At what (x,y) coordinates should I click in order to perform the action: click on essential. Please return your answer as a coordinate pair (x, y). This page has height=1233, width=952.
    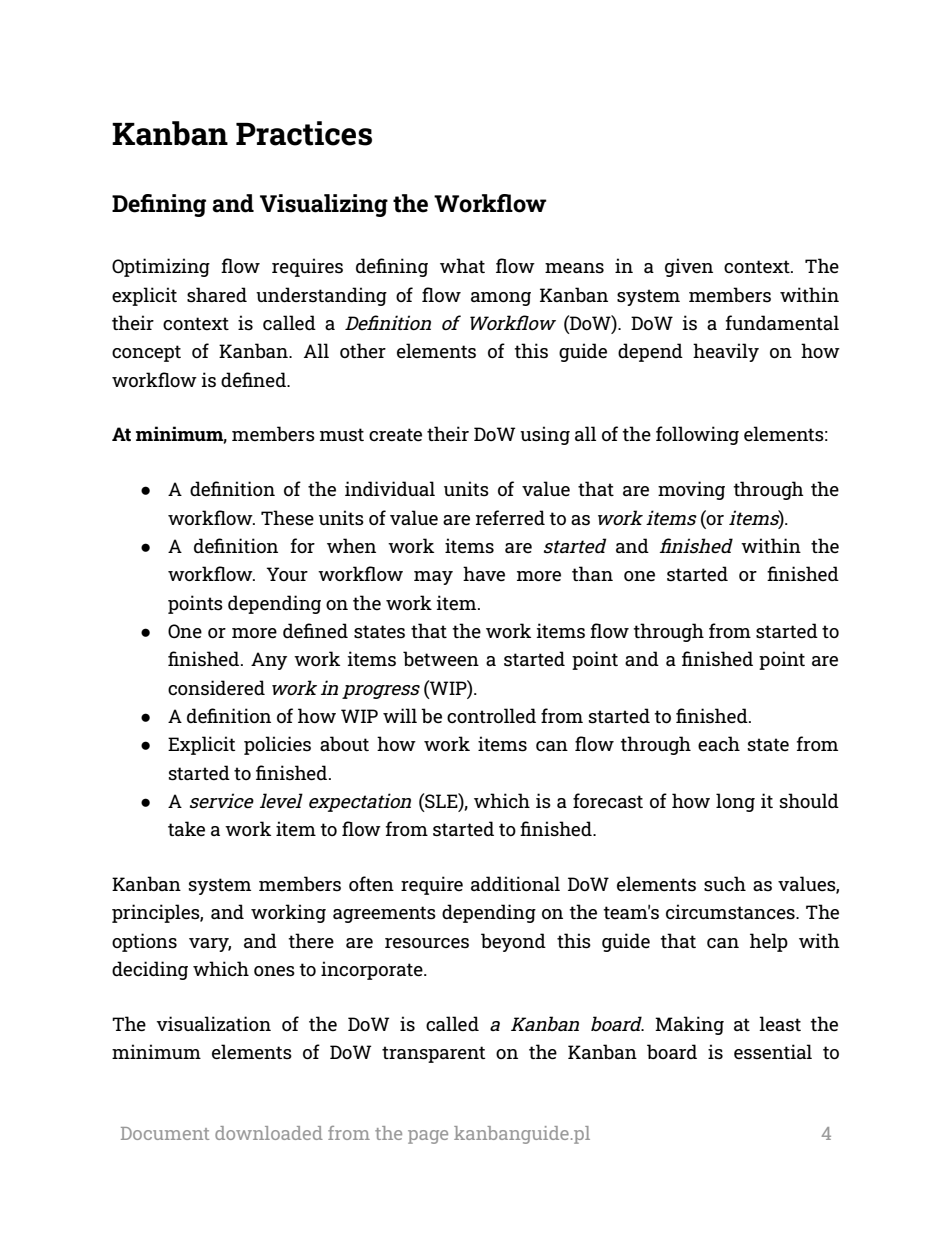
    Looking at the image, I should click on (773, 1052).
